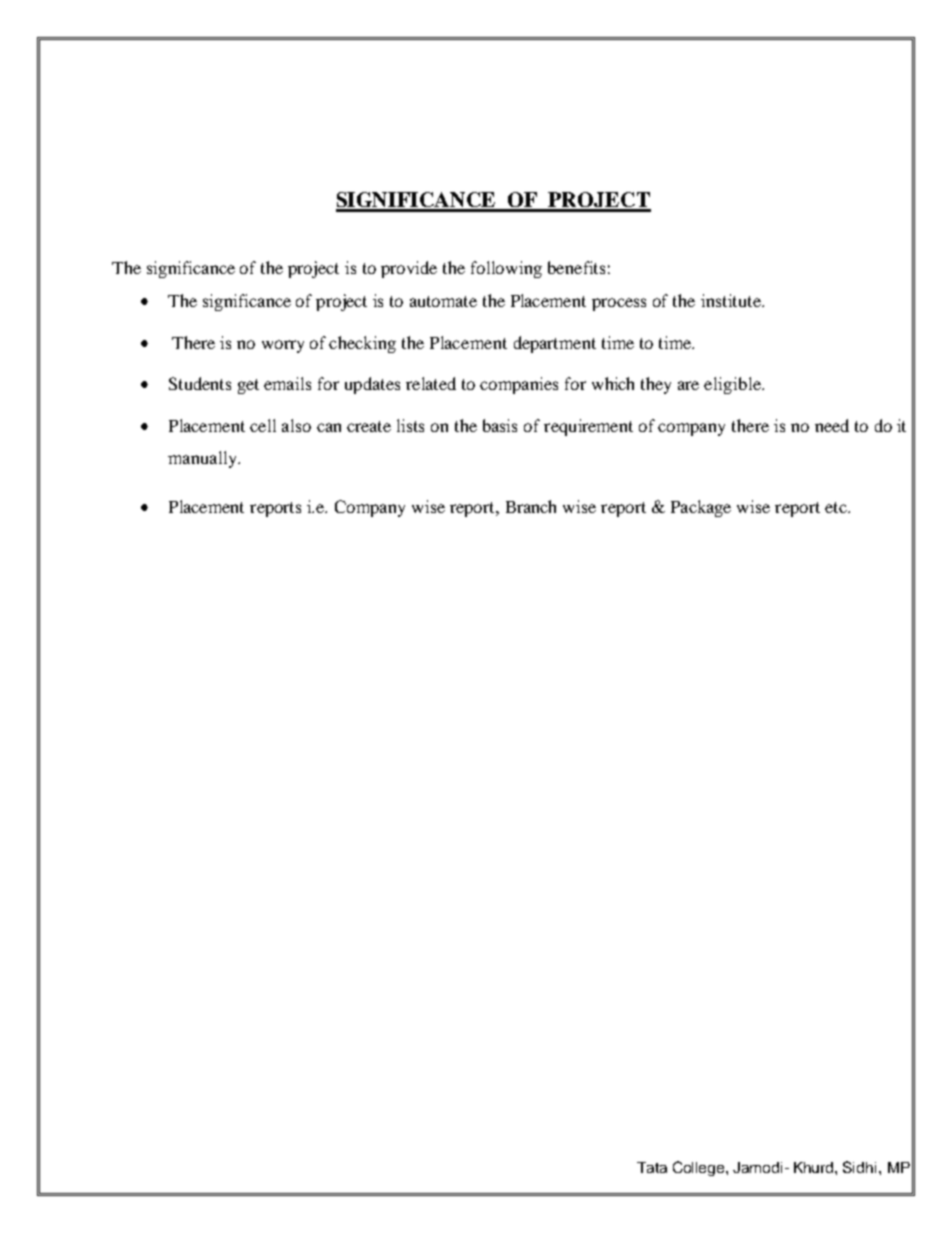 This page has height=1233, width=952. I want to click on manually, so click(203, 459).
